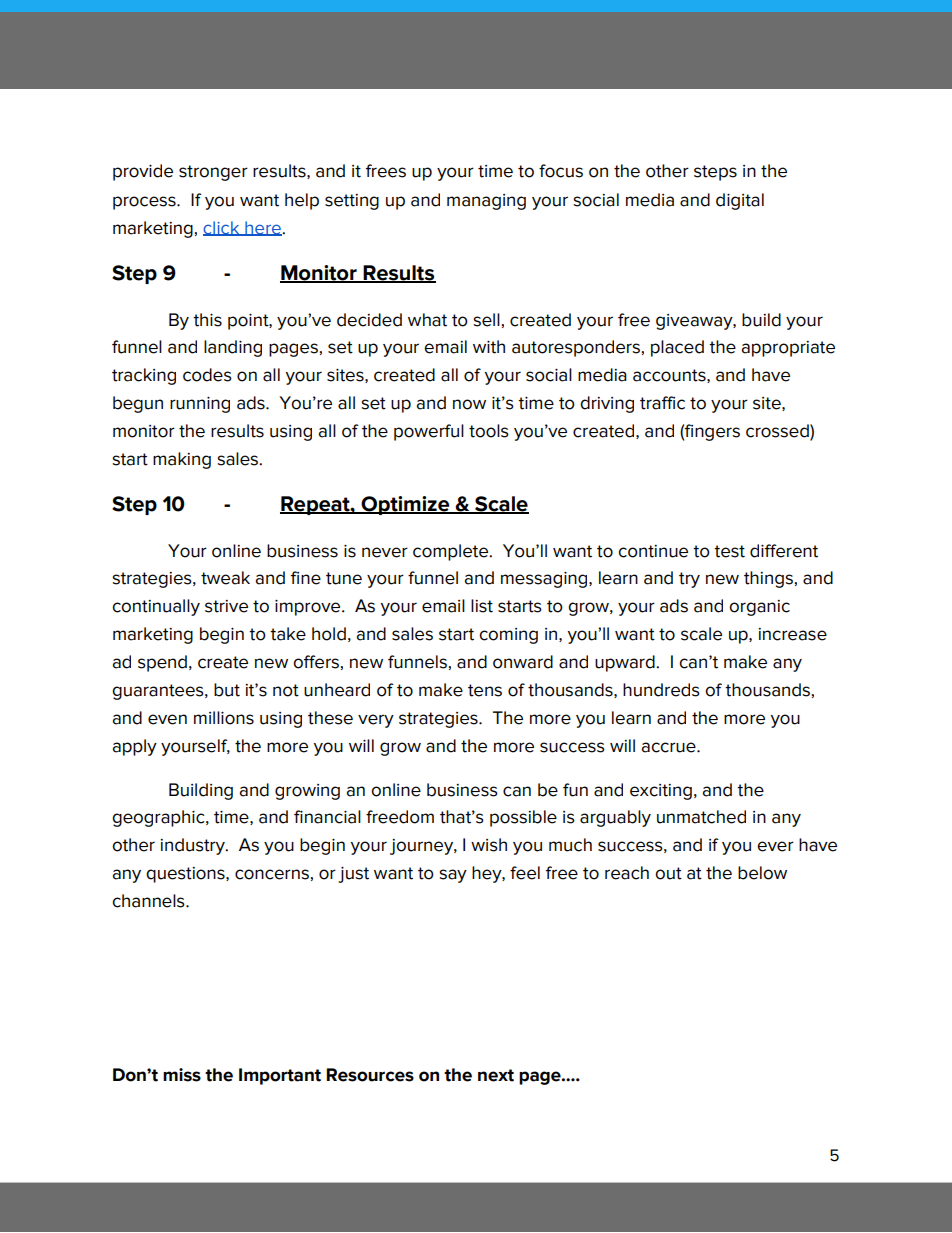 The height and width of the screenshot is (1233, 952). Describe the element at coordinates (482, 606) in the screenshot. I see `list` at that location.
